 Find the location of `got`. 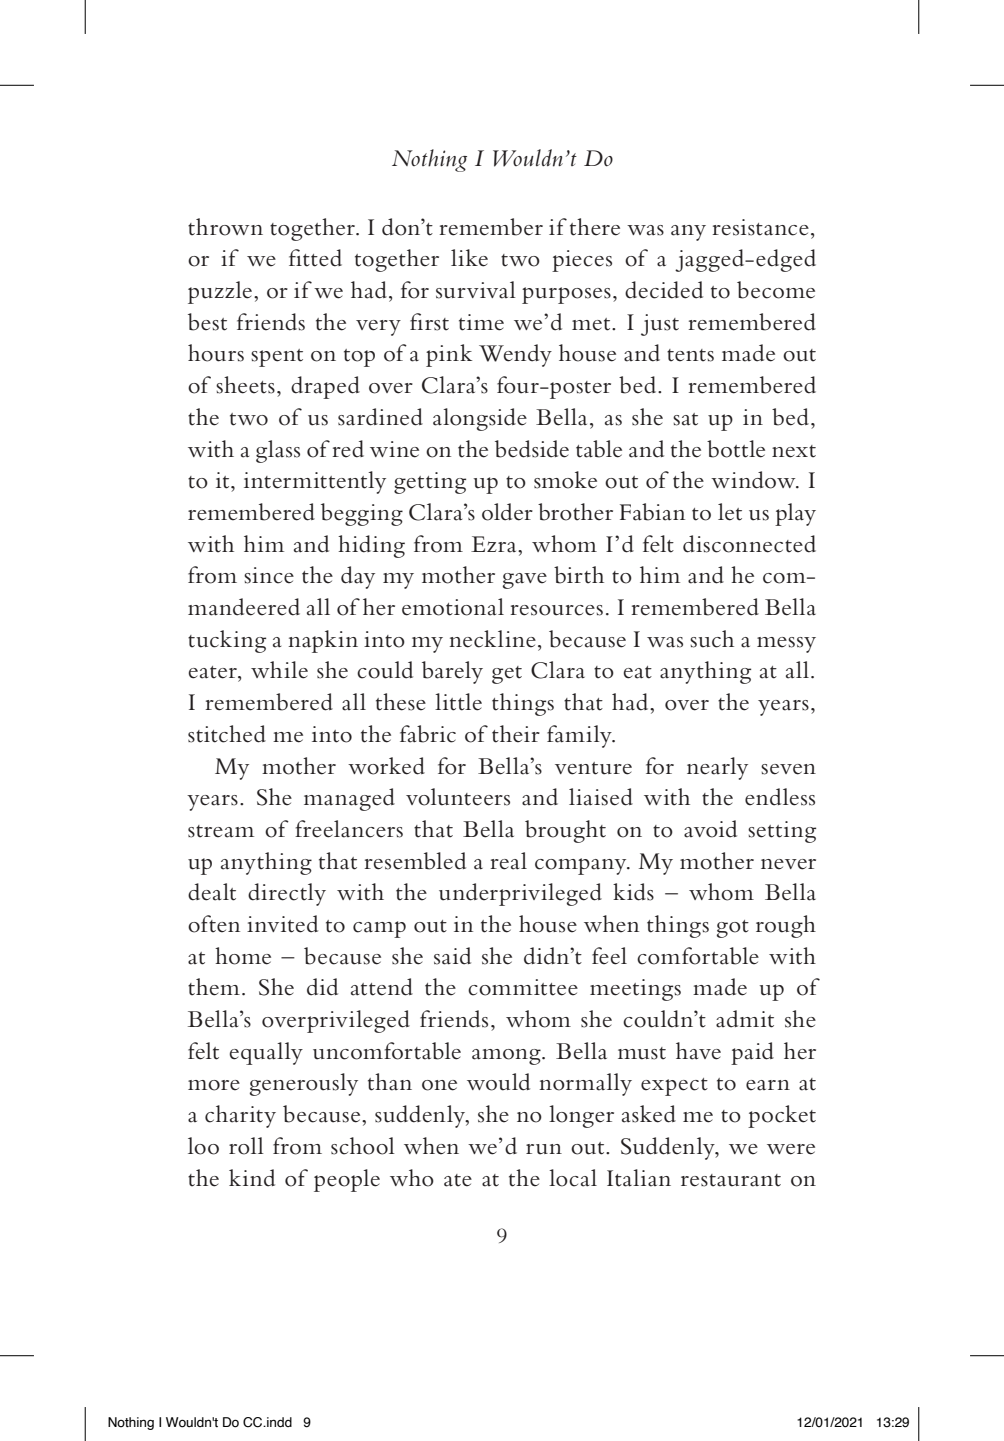

got is located at coordinates (733, 929).
